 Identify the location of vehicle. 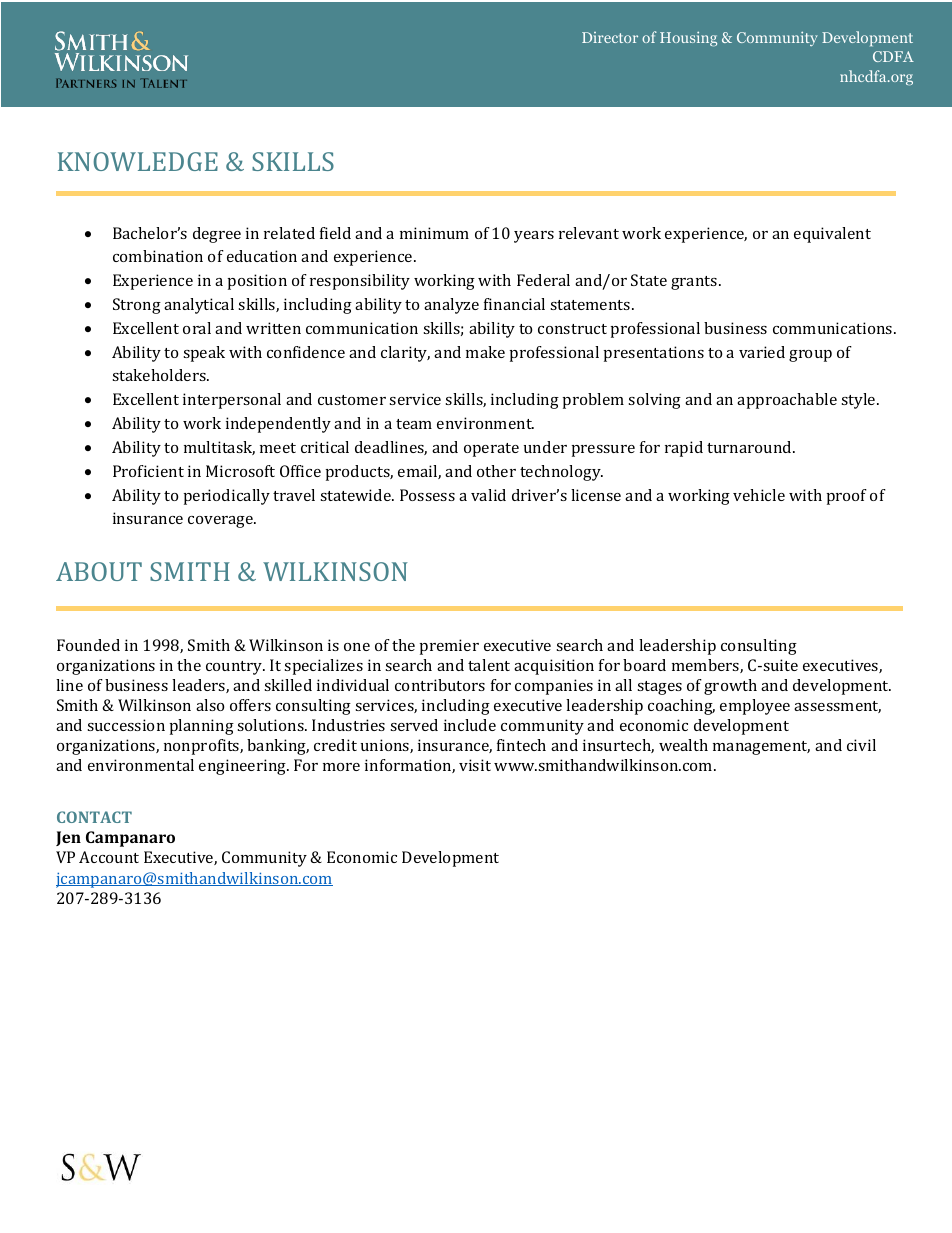
(759, 495).
